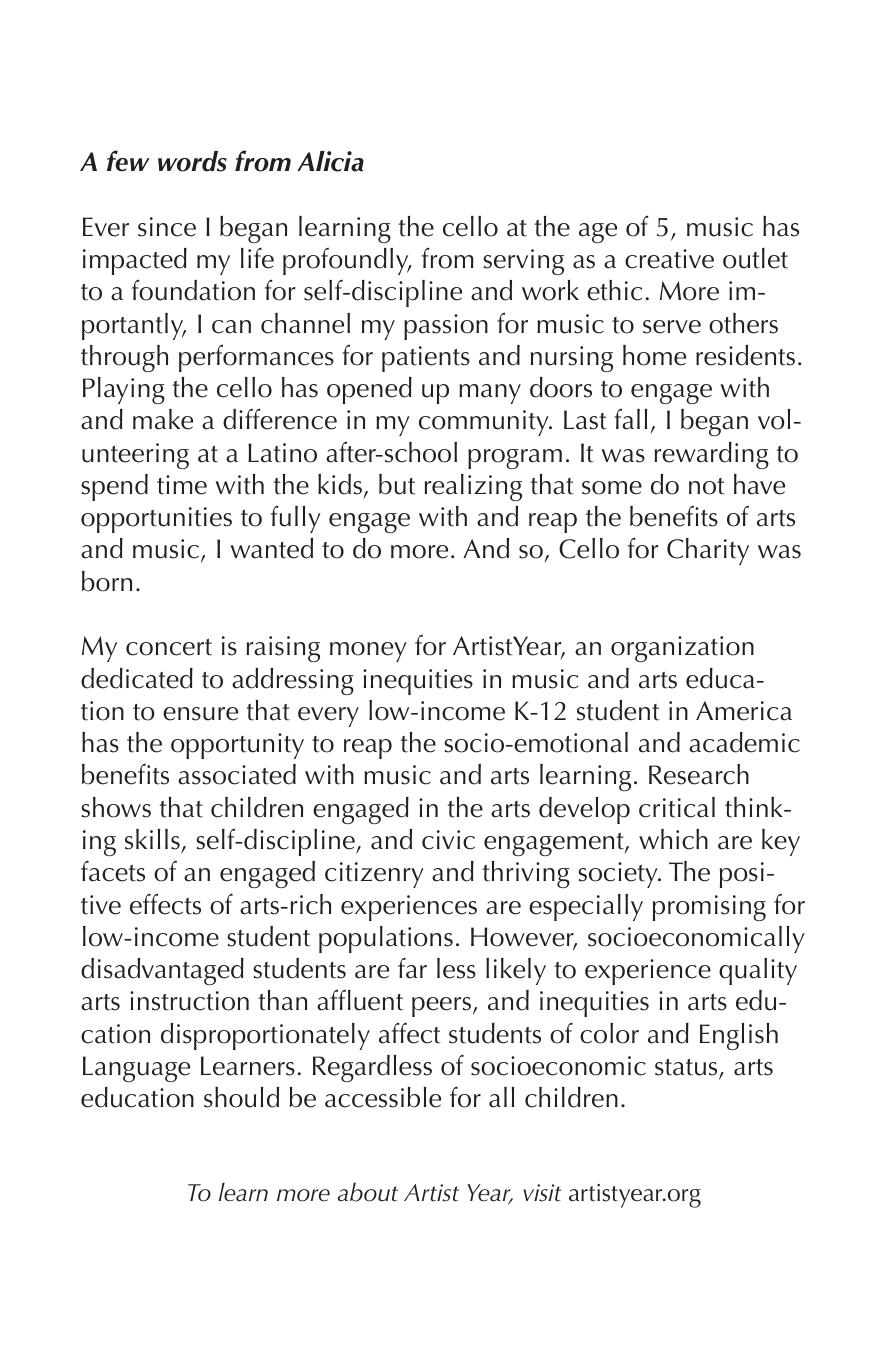 This screenshot has height=1372, width=887. What do you see at coordinates (755, 258) in the screenshot?
I see `outlet` at bounding box center [755, 258].
